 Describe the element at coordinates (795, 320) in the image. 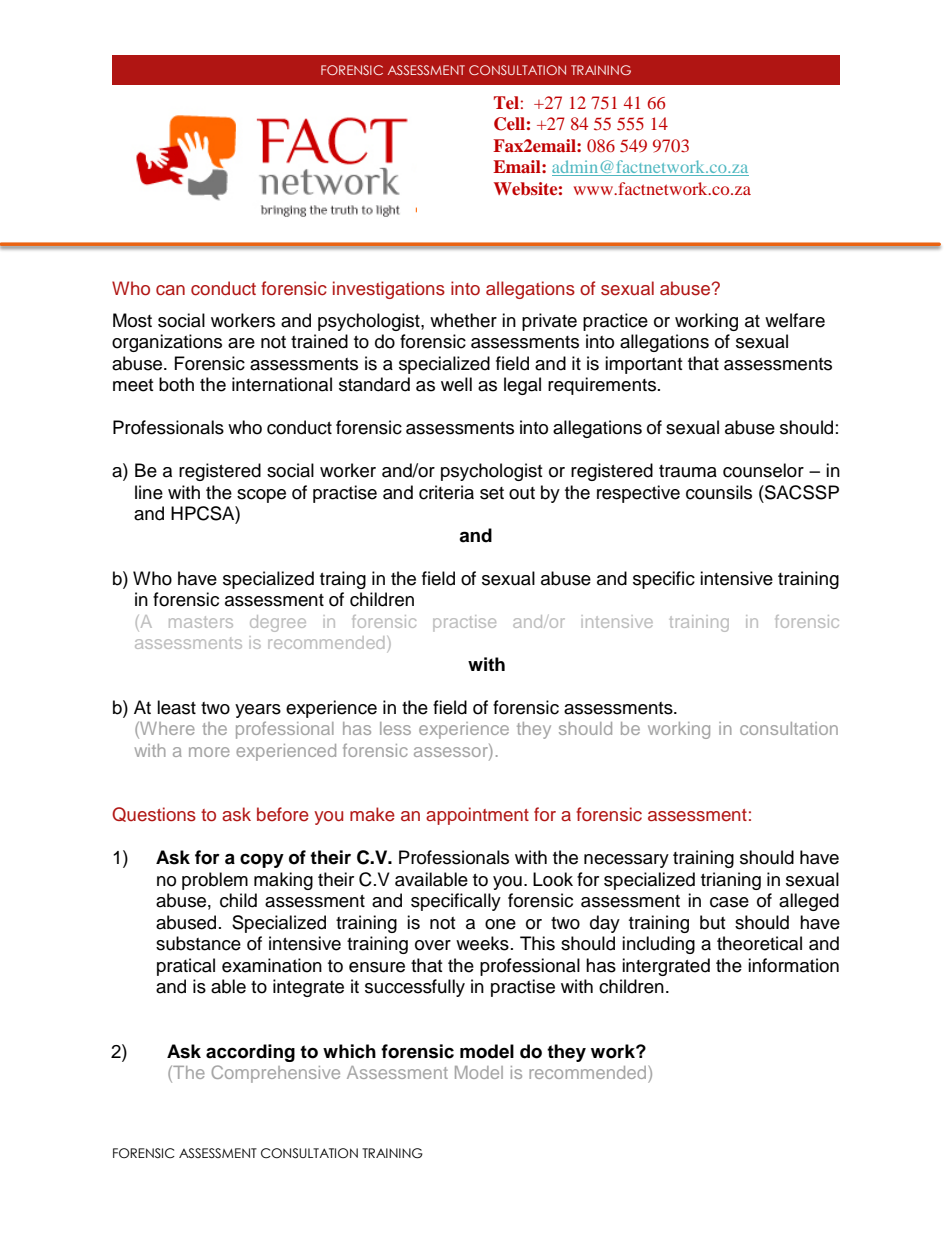

I see `welfare` at that location.
